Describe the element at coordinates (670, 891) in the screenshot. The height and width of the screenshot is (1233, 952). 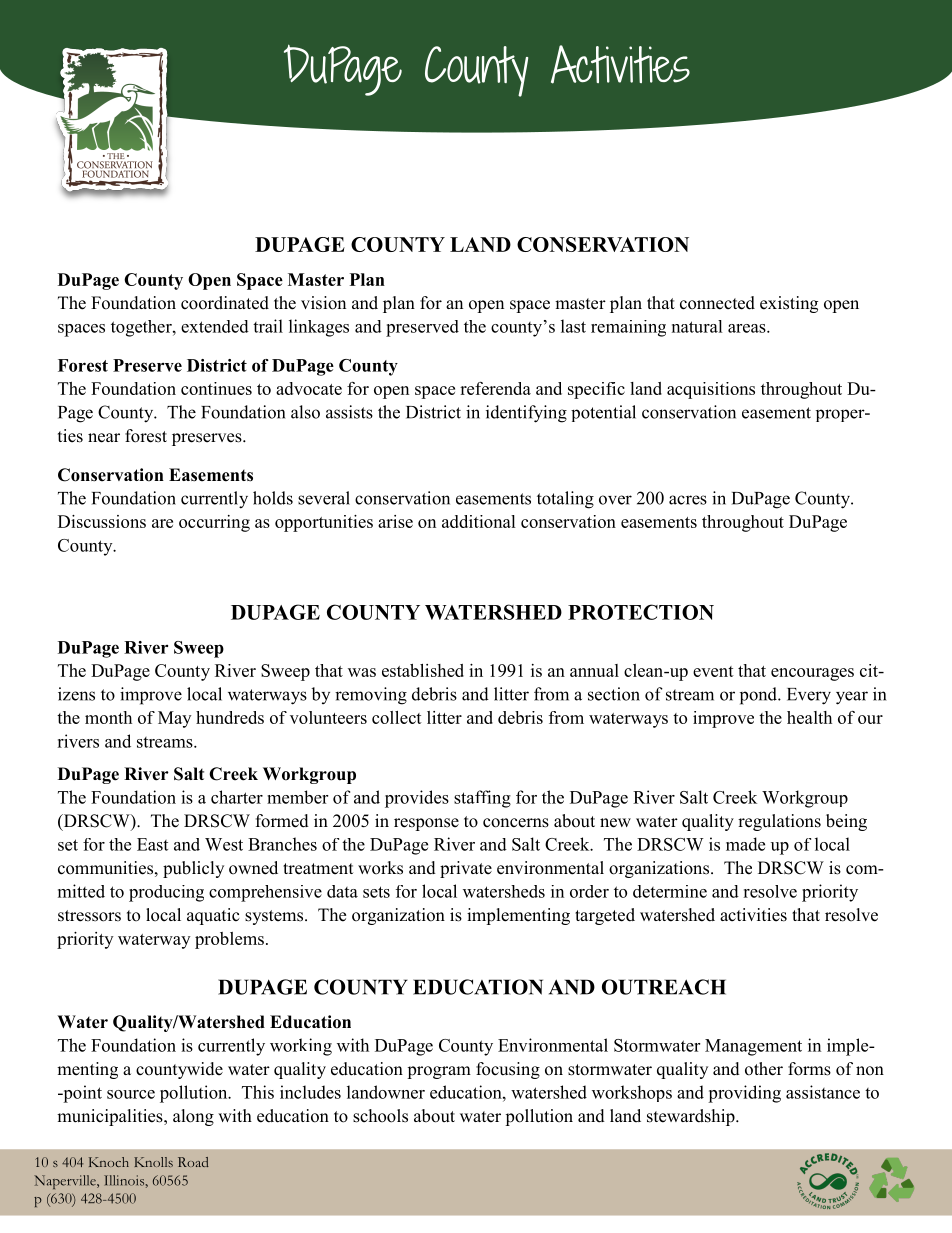
I see `determine` at that location.
